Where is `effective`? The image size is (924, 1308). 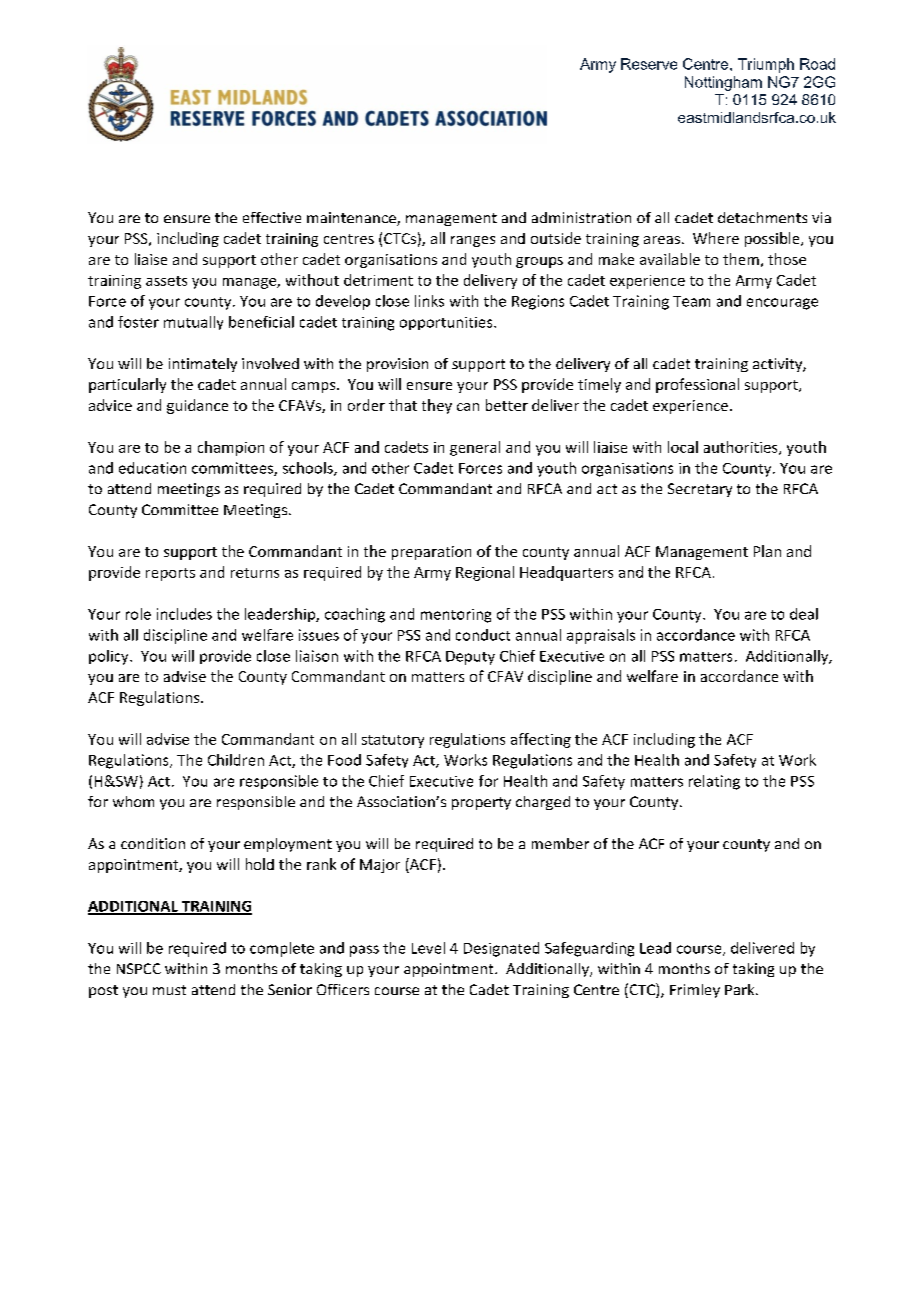 effective is located at coordinates (272, 217).
